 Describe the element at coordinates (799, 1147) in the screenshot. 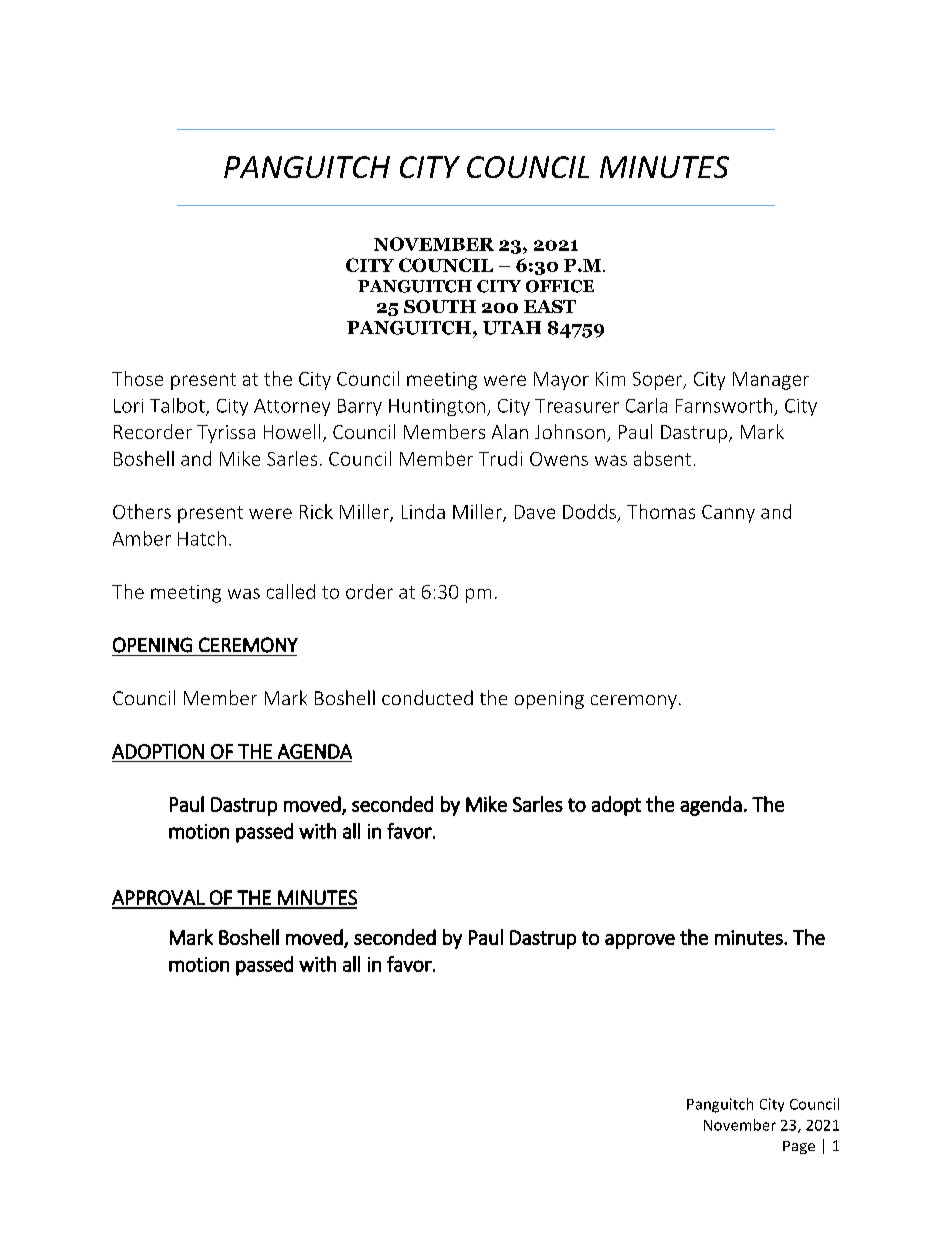

I see `Page` at that location.
